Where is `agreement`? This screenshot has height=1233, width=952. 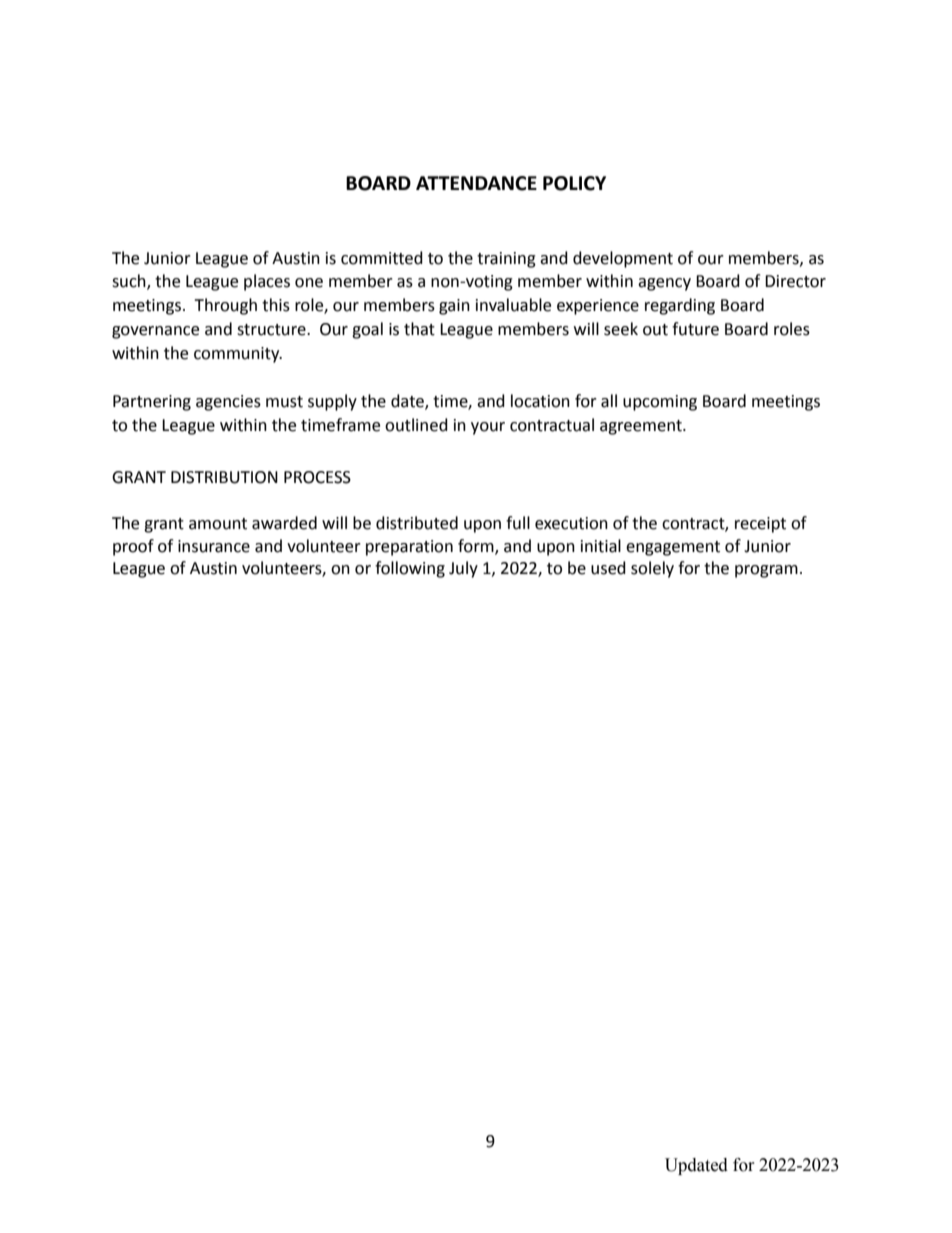
agreement is located at coordinates (642, 427).
